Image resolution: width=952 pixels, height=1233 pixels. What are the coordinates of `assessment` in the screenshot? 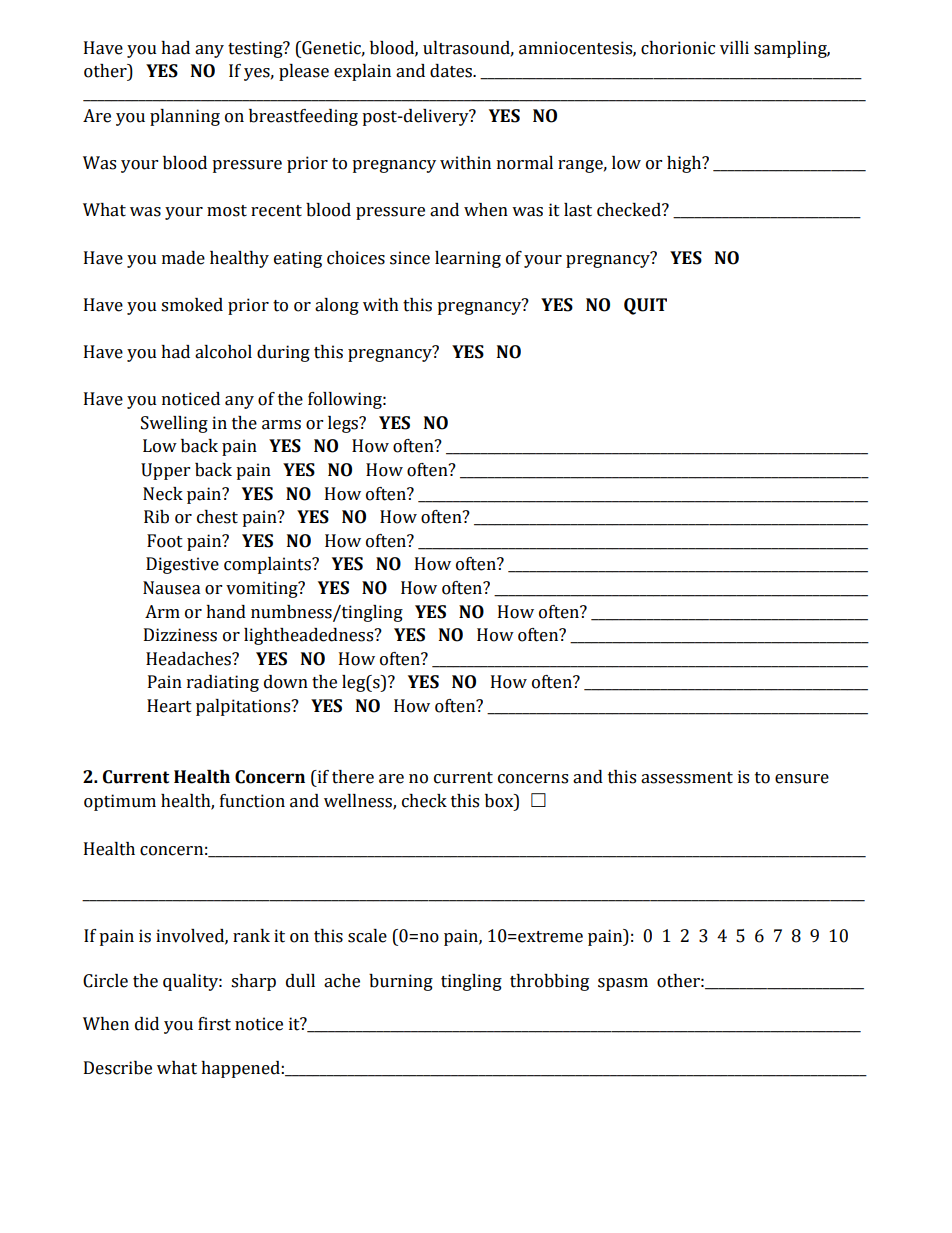 It's located at (687, 778).
